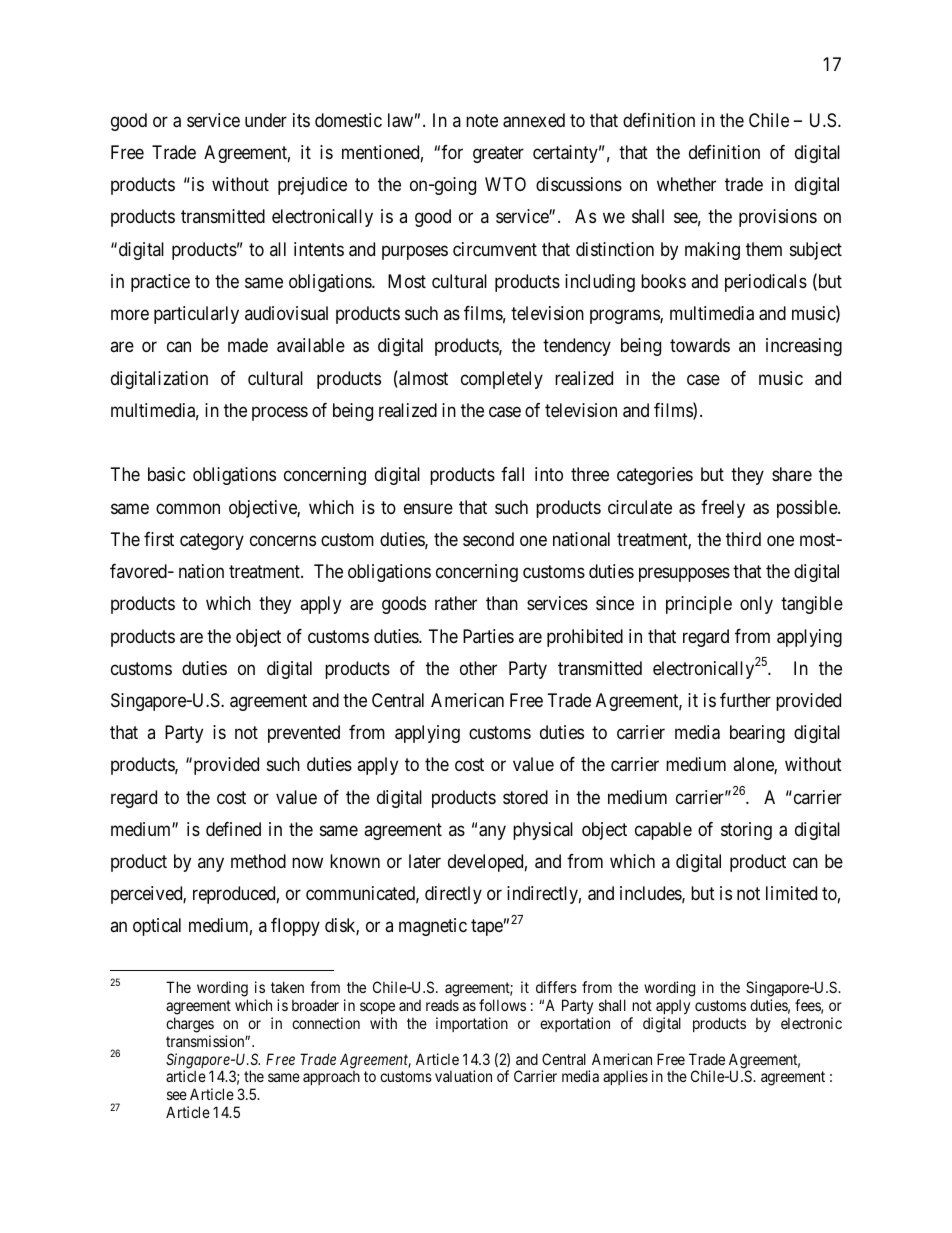 The height and width of the image is (1233, 952). I want to click on whether, so click(686, 184).
